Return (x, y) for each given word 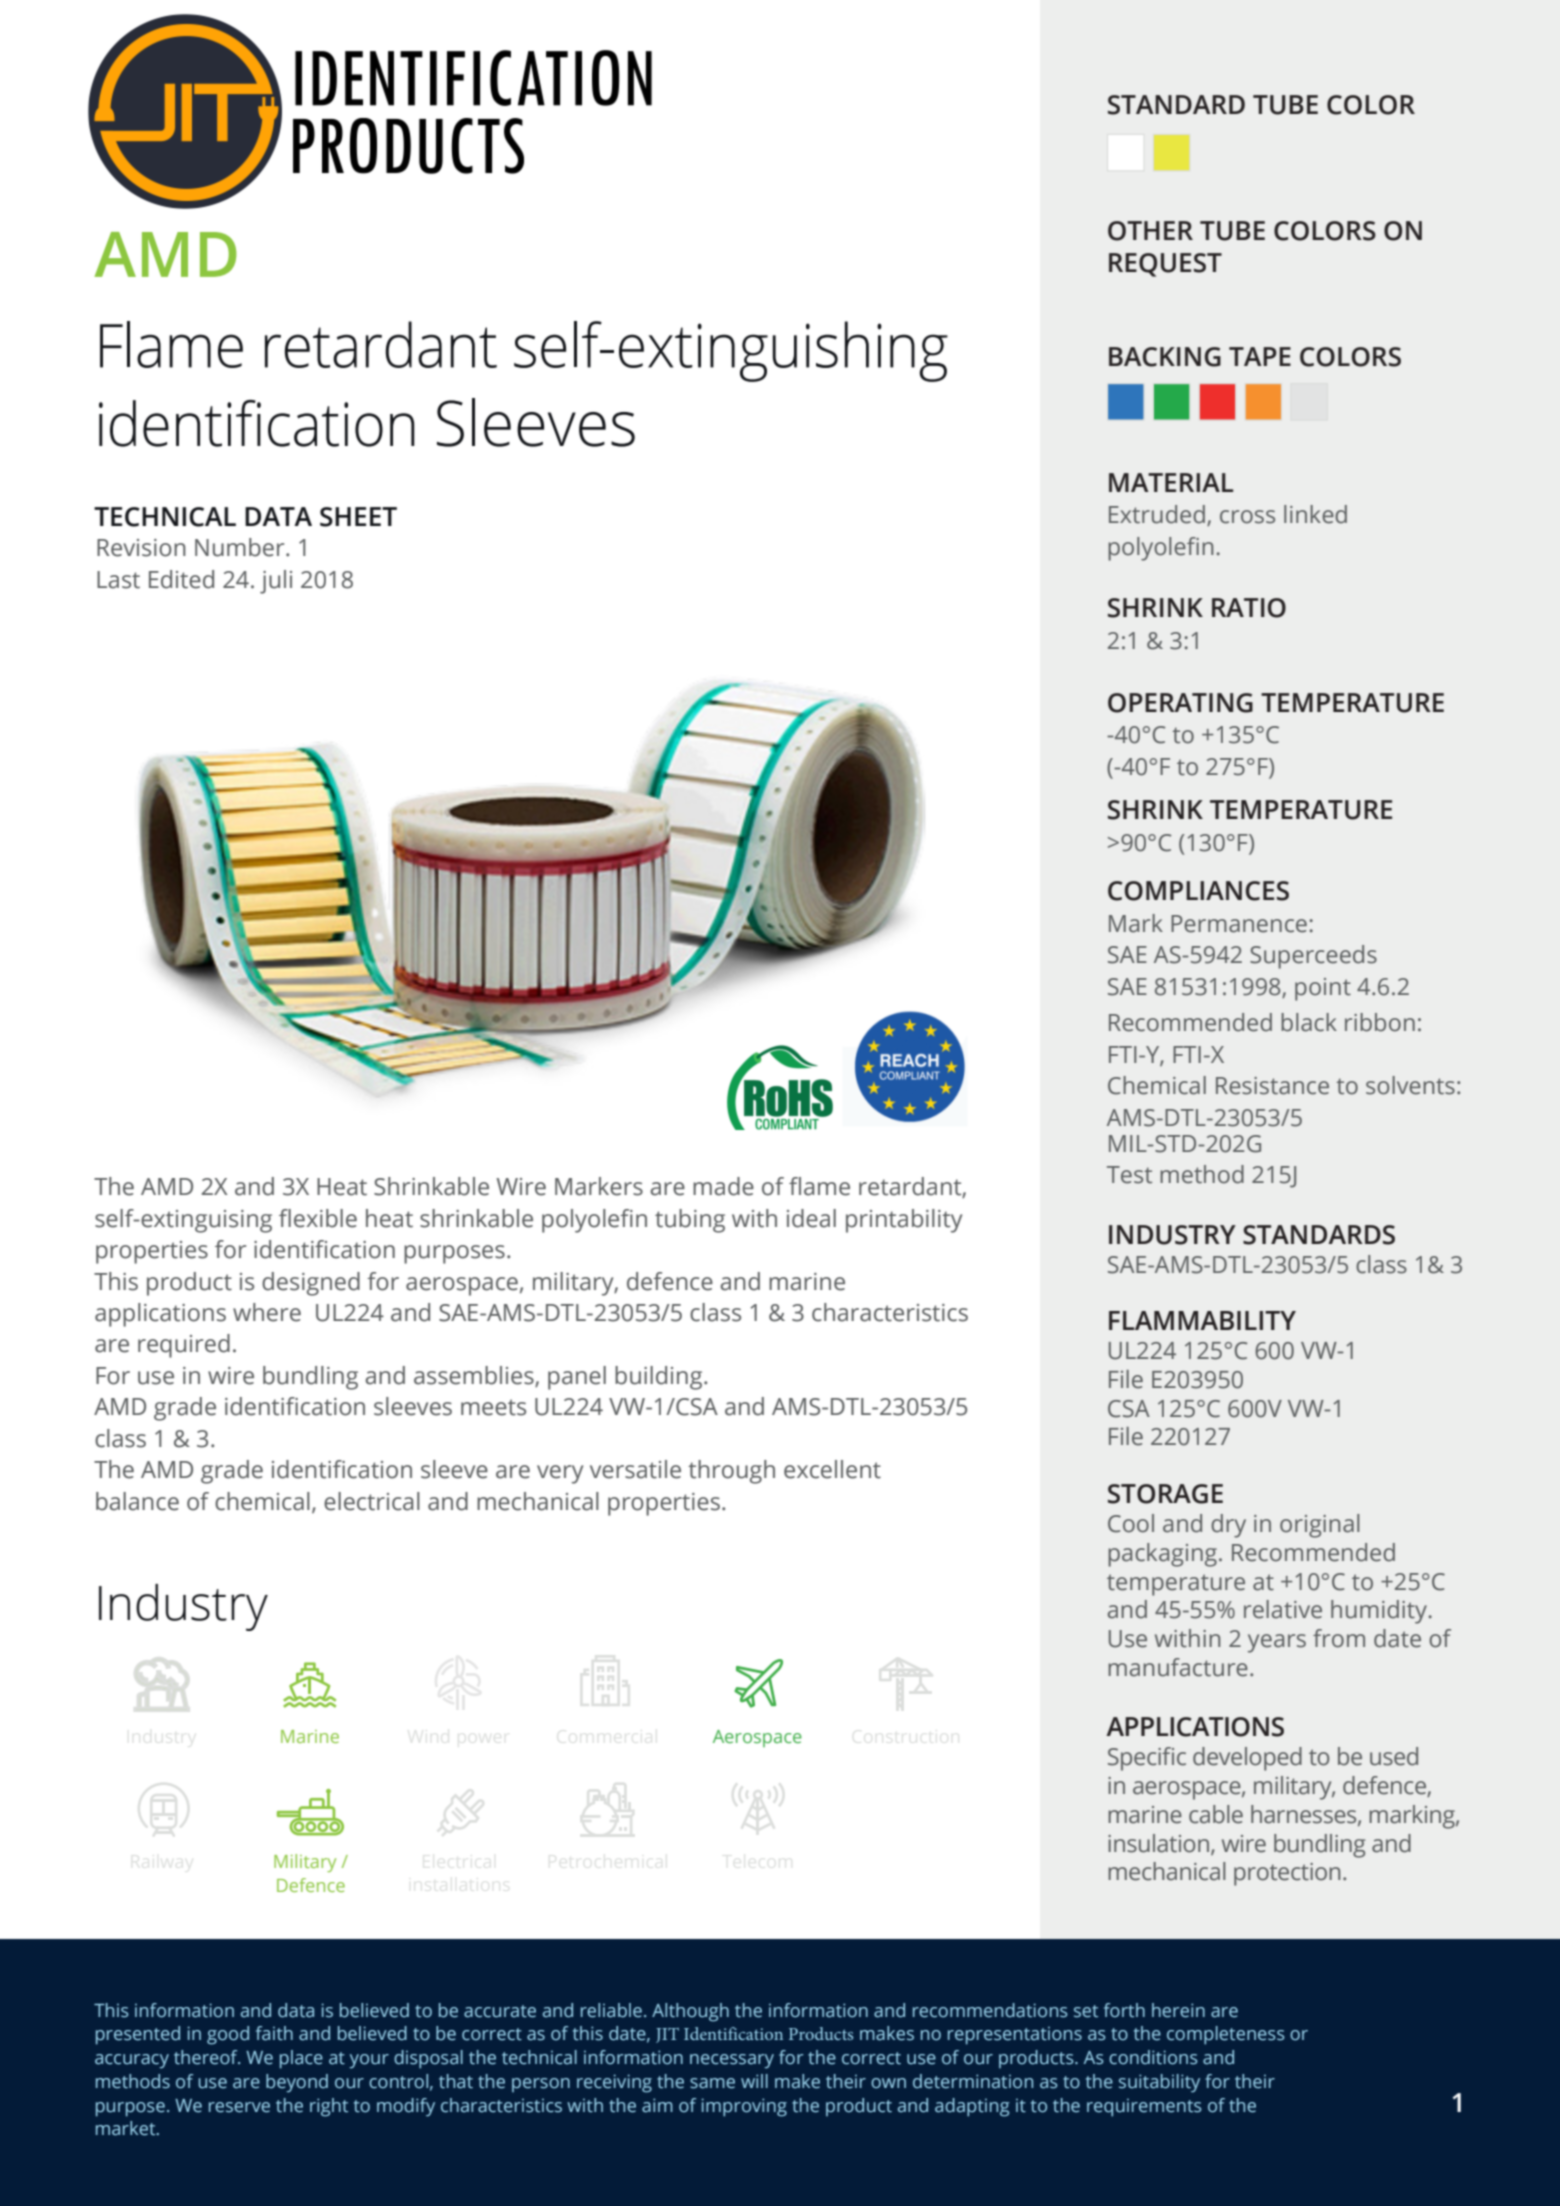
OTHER (1150, 231)
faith (274, 2033)
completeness (1226, 2035)
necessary (732, 2061)
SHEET (358, 517)
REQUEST (1165, 265)
